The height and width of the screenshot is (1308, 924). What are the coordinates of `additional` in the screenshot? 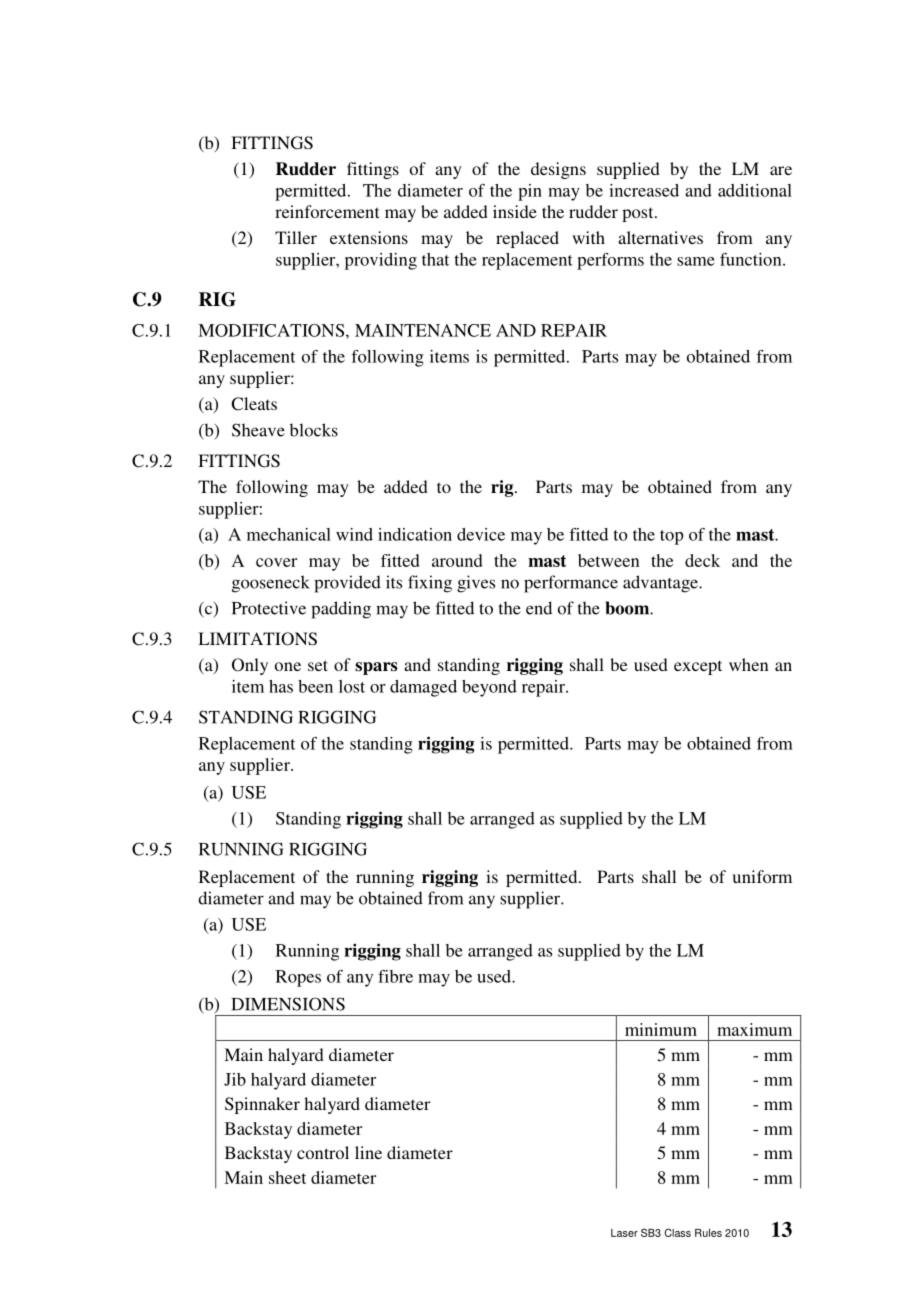 It's located at (755, 190).
